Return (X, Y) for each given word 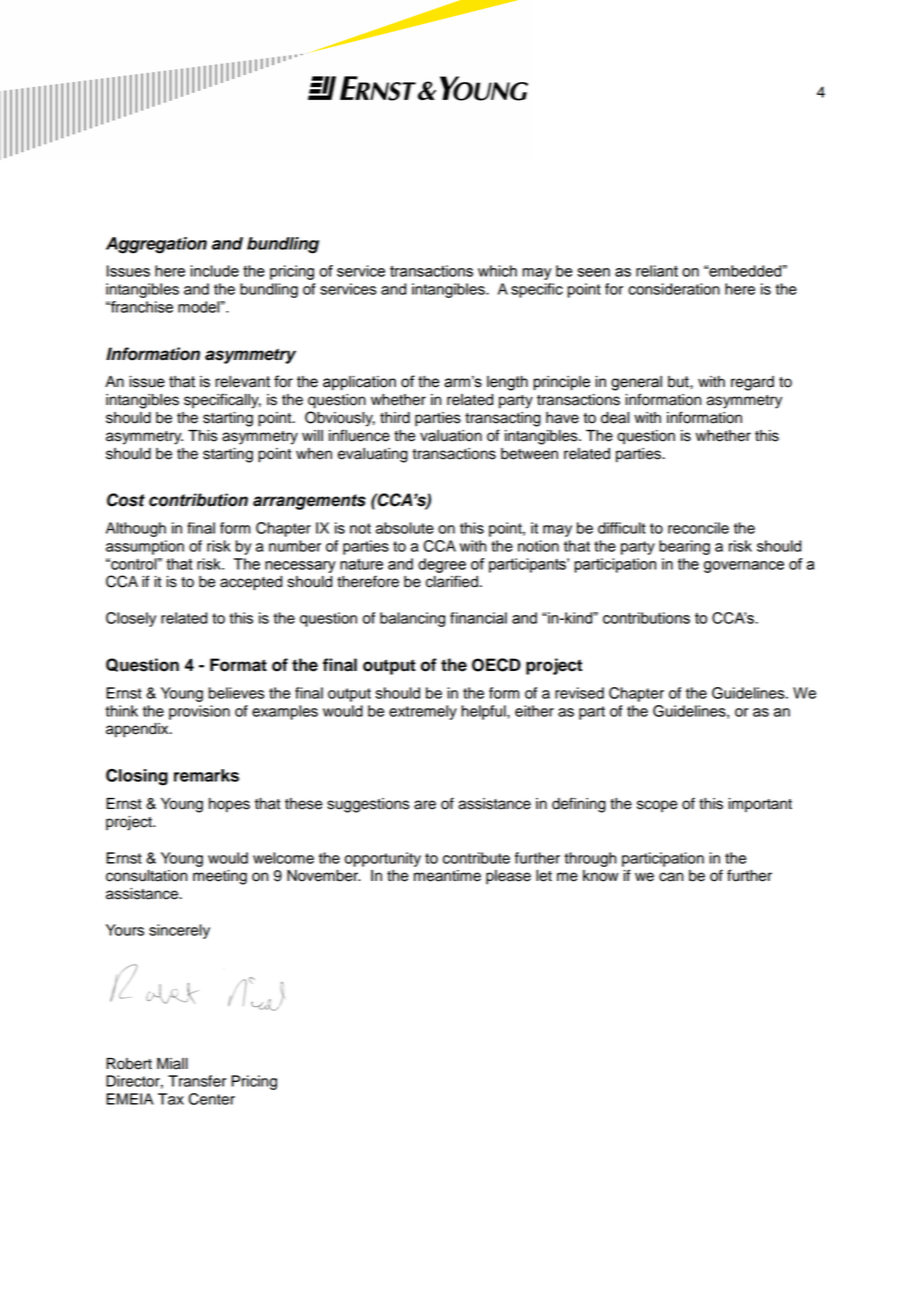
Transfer (197, 1081)
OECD (496, 665)
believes (237, 693)
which (497, 271)
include (214, 271)
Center (211, 1099)
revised (579, 693)
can (671, 877)
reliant (657, 271)
